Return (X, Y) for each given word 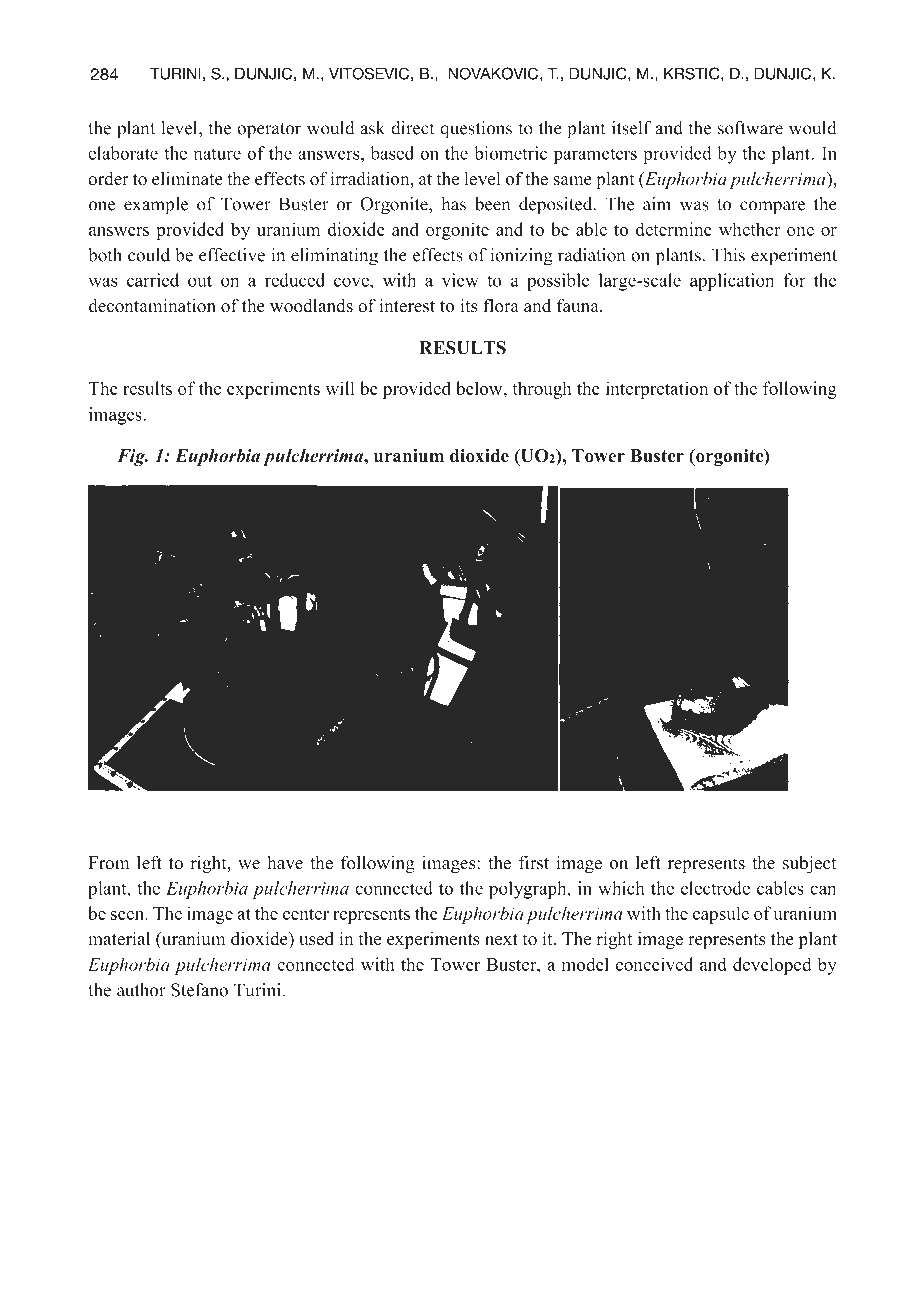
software (750, 128)
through (542, 390)
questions (476, 130)
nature (217, 154)
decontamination (152, 305)
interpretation (657, 390)
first (534, 862)
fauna (579, 305)
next (501, 940)
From (109, 863)
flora (501, 305)
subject (809, 864)
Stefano (199, 990)
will (340, 388)
